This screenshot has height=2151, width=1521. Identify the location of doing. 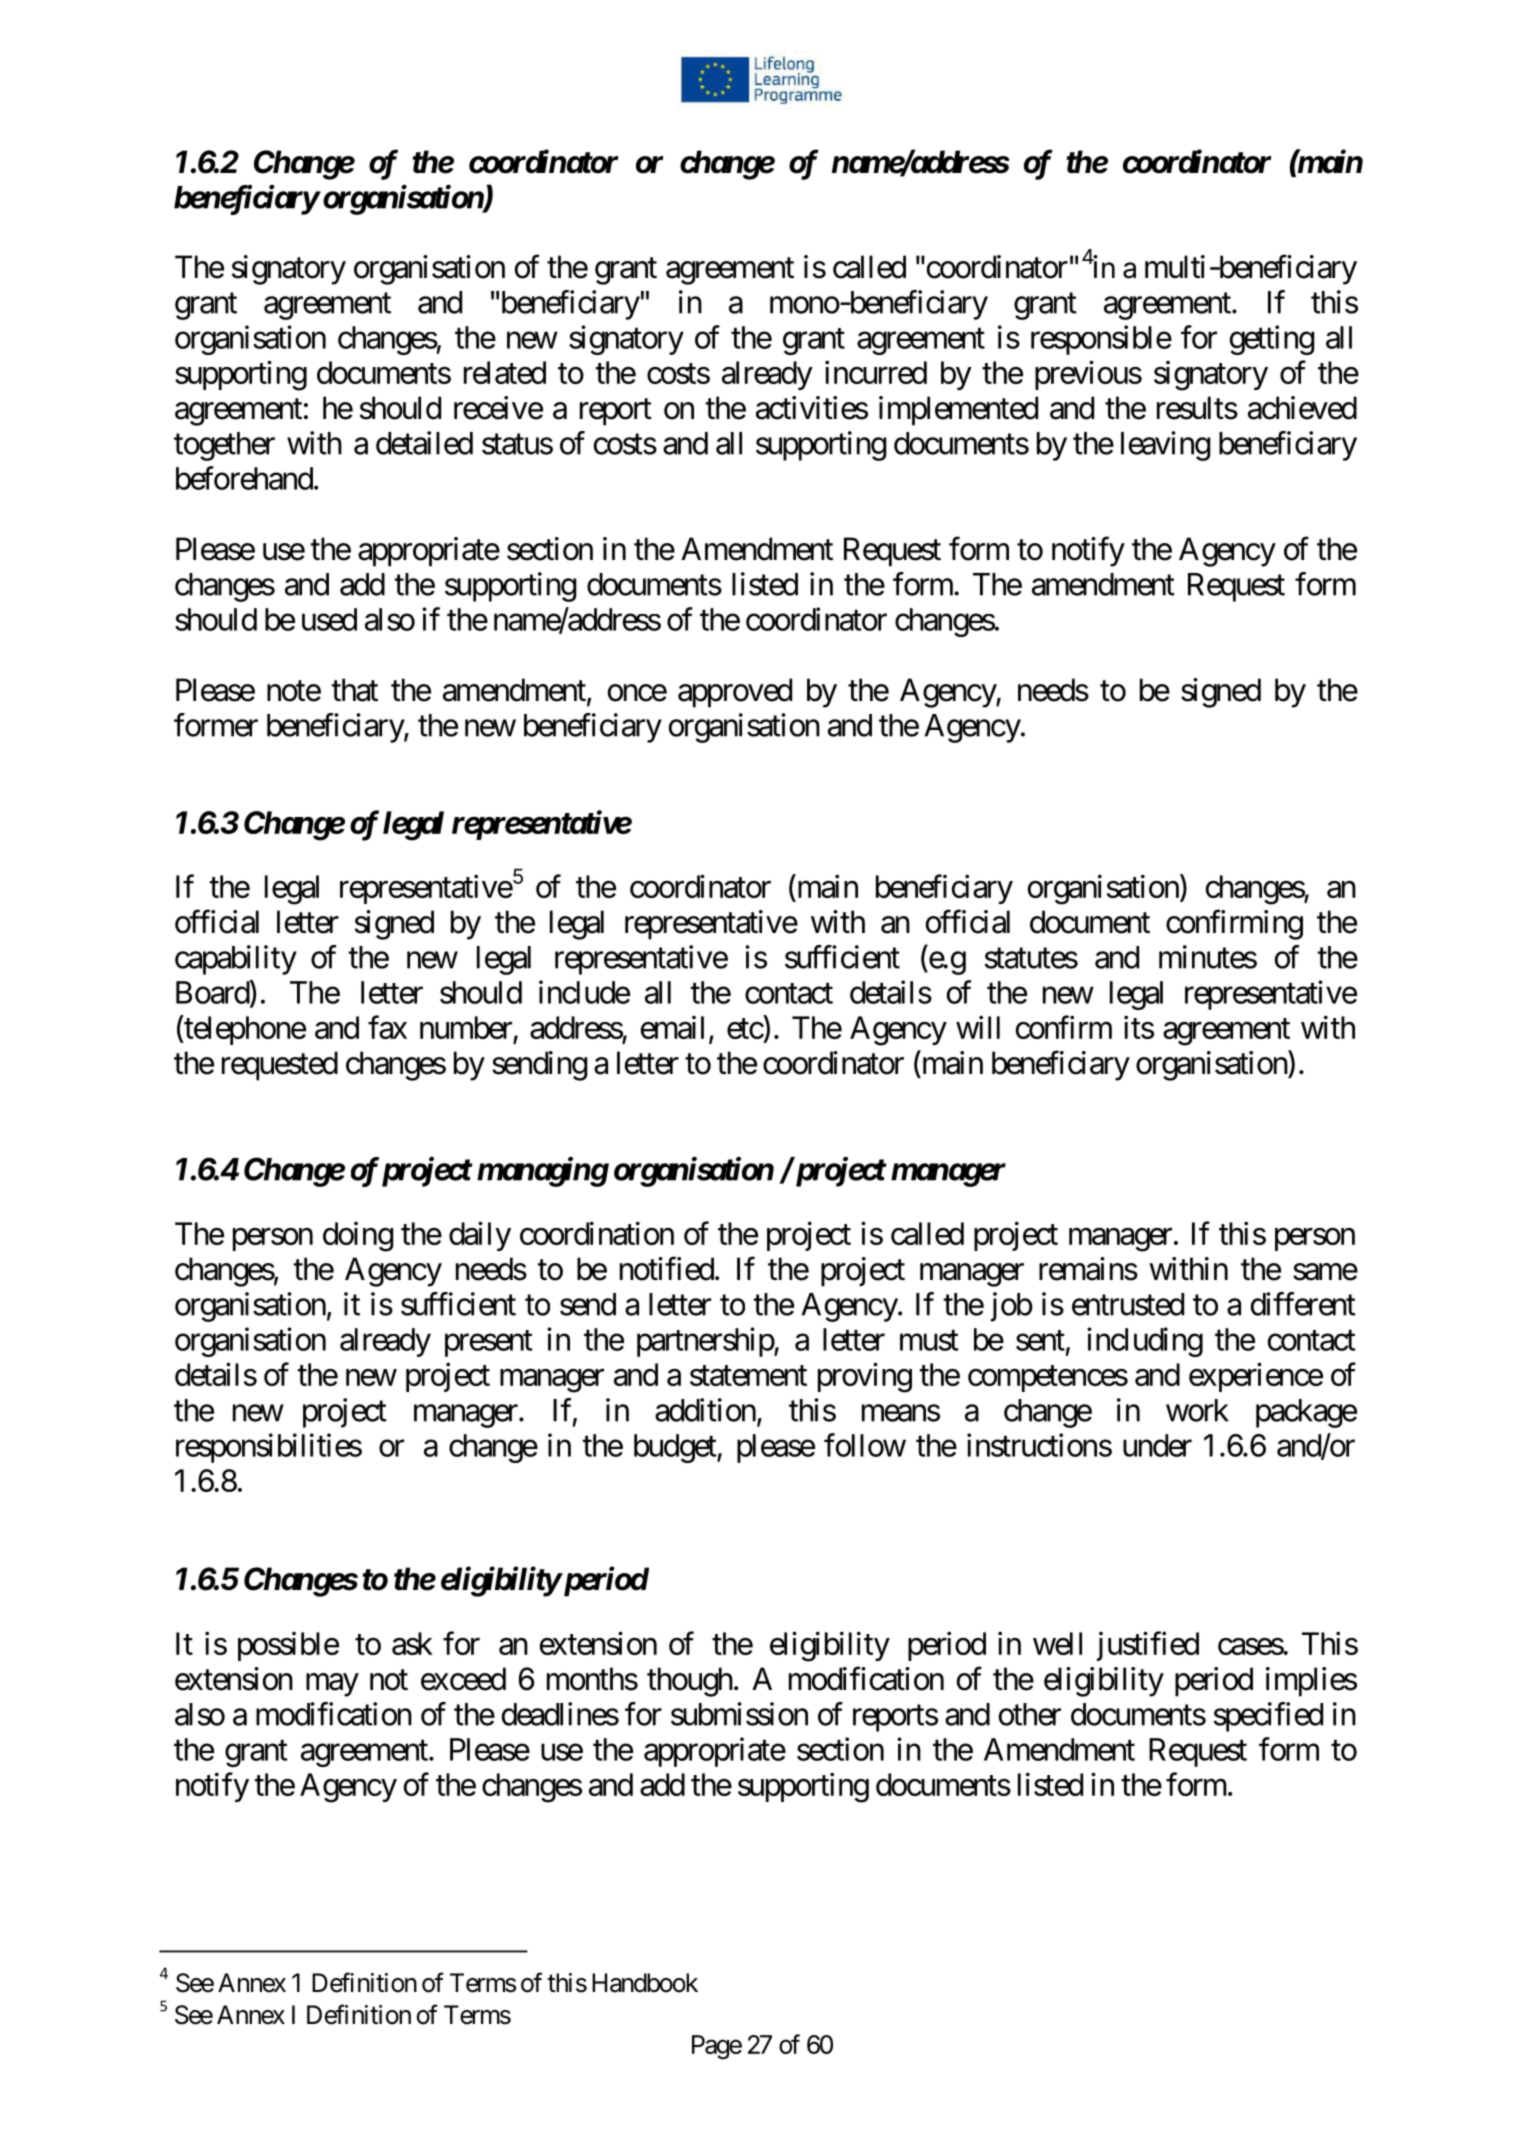
(358, 1237).
